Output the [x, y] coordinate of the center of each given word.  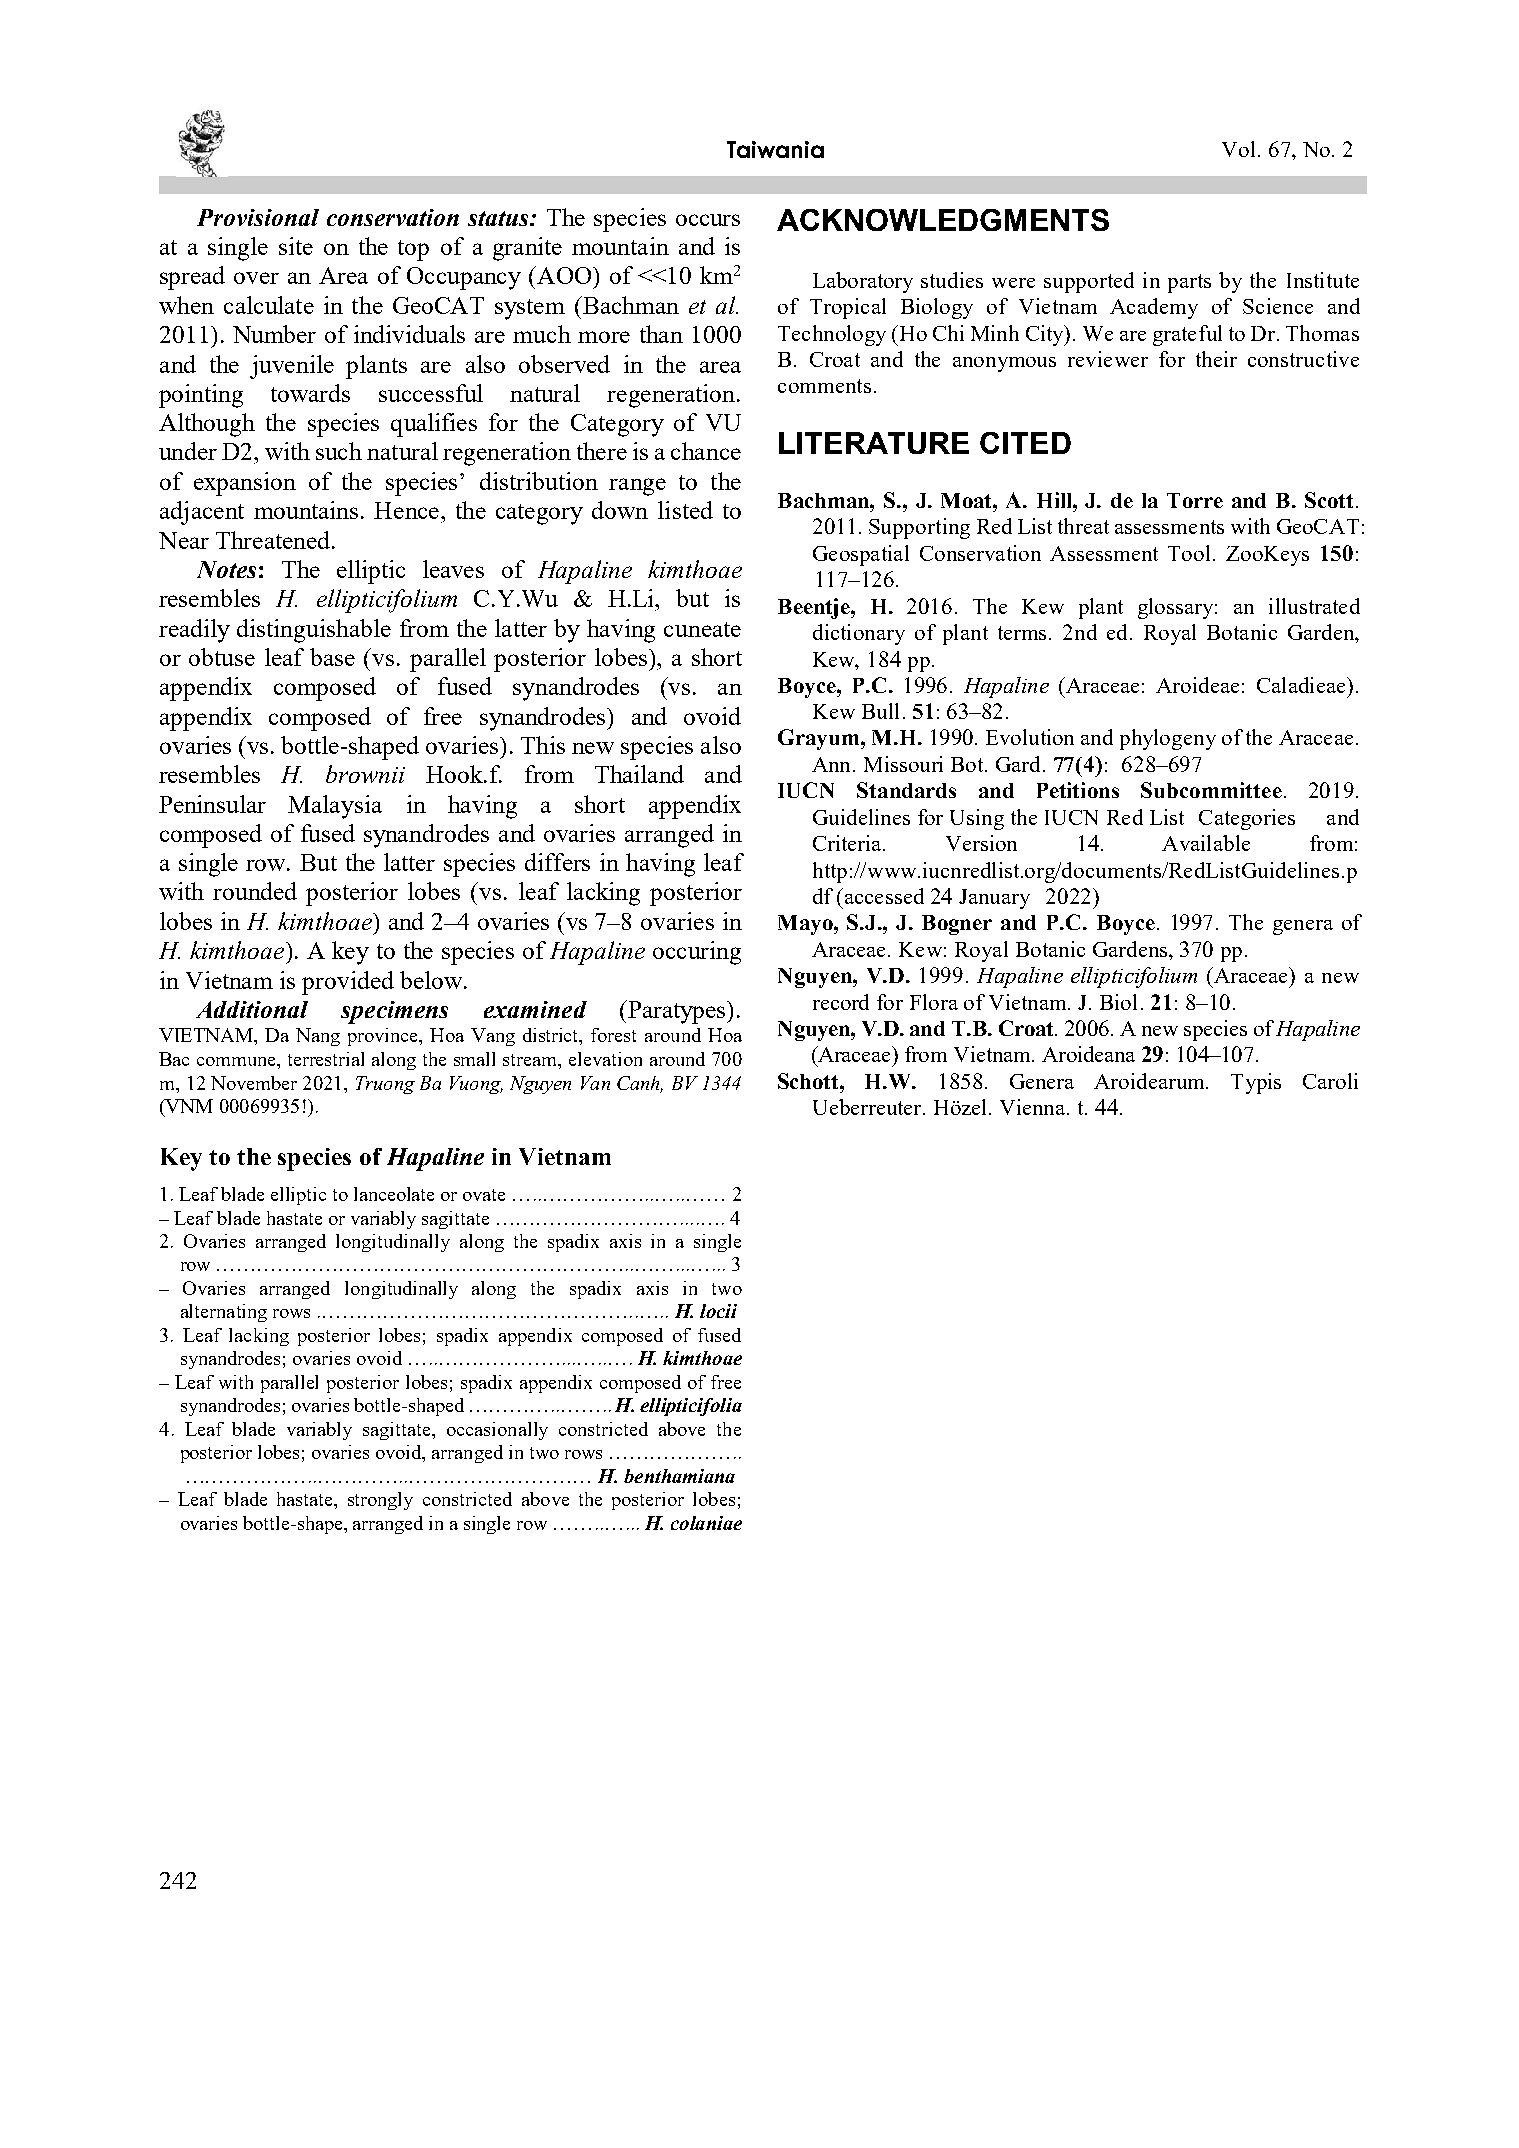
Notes [226, 569]
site [296, 246]
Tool [1189, 553]
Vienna [1034, 1107]
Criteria [849, 843]
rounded [255, 891]
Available [1206, 843]
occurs [708, 220]
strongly [380, 1501]
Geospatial [861, 555]
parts [1189, 283]
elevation [605, 1059]
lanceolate [394, 1194]
